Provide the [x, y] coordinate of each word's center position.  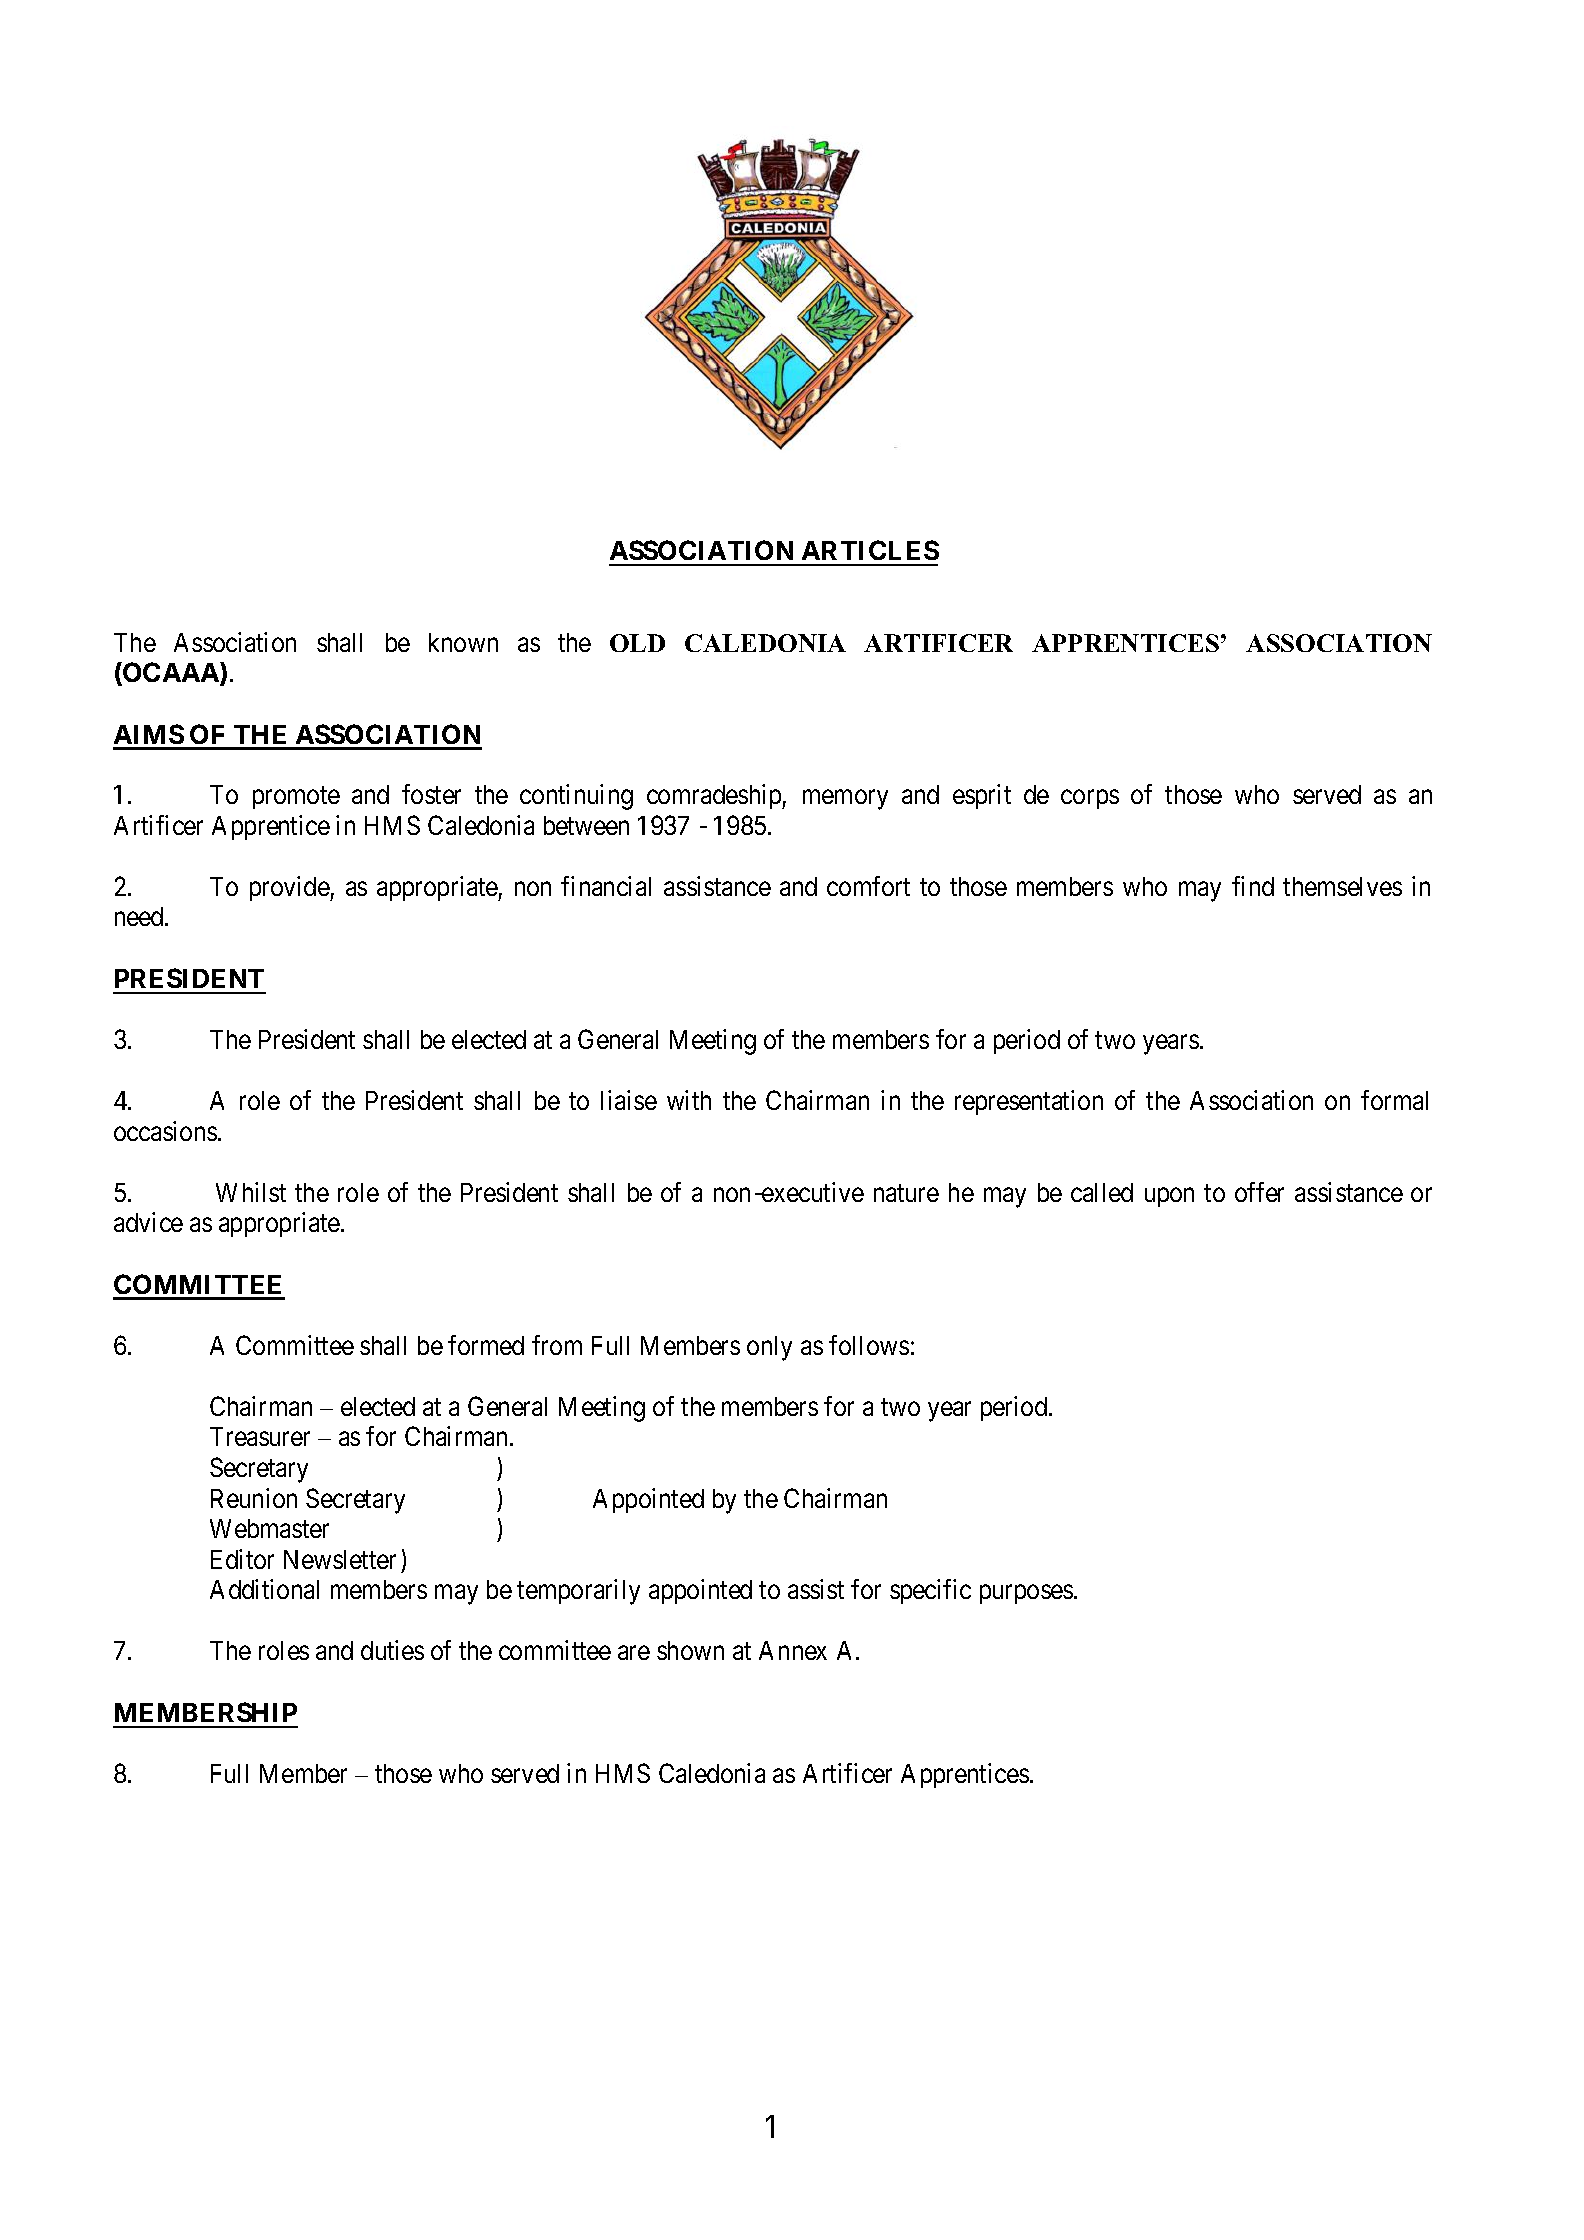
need [140, 916]
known [463, 642]
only [769, 1348]
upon [1169, 1197]
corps [1090, 799]
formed [486, 1345]
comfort [868, 886]
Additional [264, 1589]
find [1253, 886]
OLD [637, 643]
